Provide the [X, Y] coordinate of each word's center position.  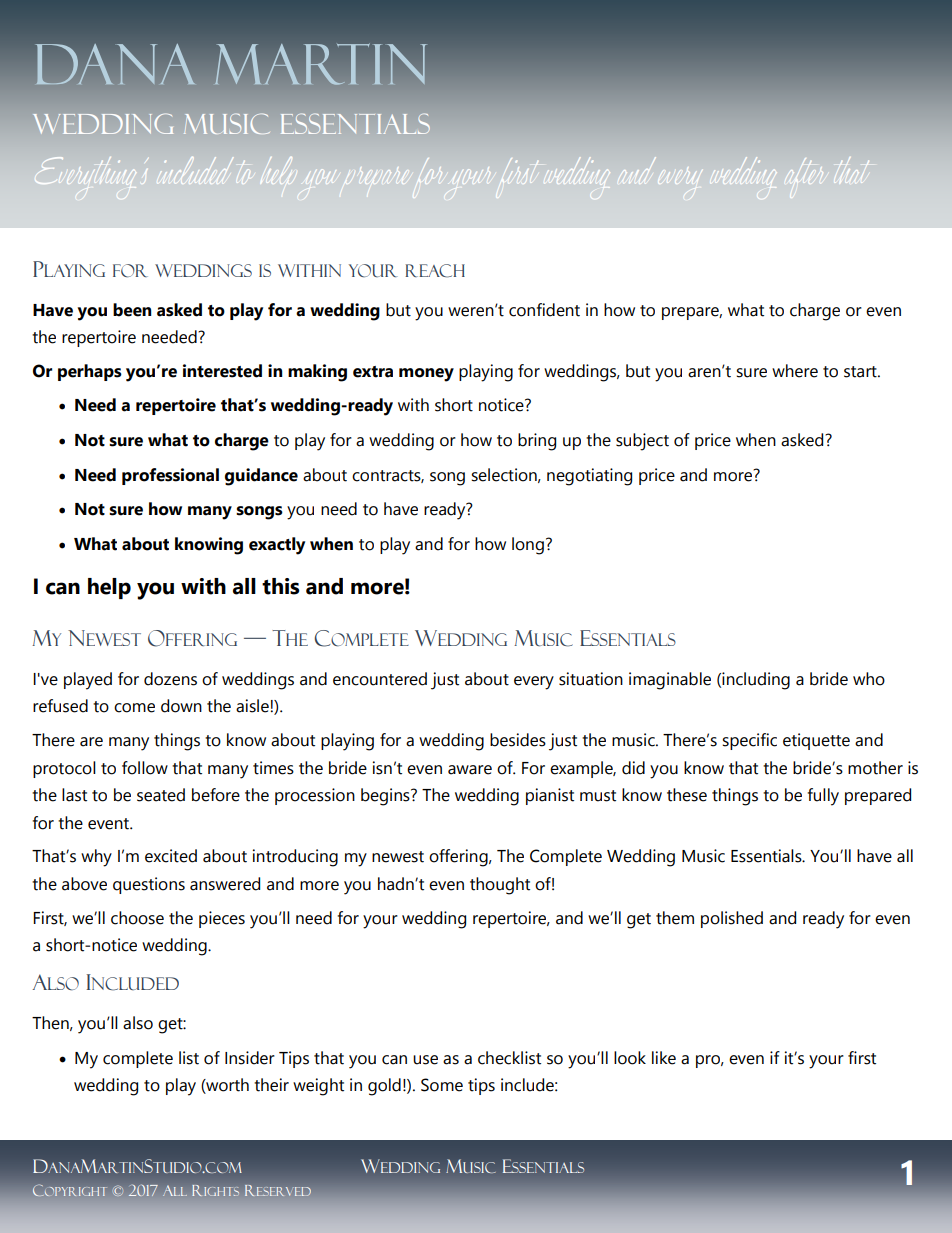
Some [442, 1085]
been [132, 310]
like [664, 1058]
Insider [250, 1058]
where [795, 371]
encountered [380, 679]
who [869, 679]
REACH [435, 271]
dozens [170, 679]
